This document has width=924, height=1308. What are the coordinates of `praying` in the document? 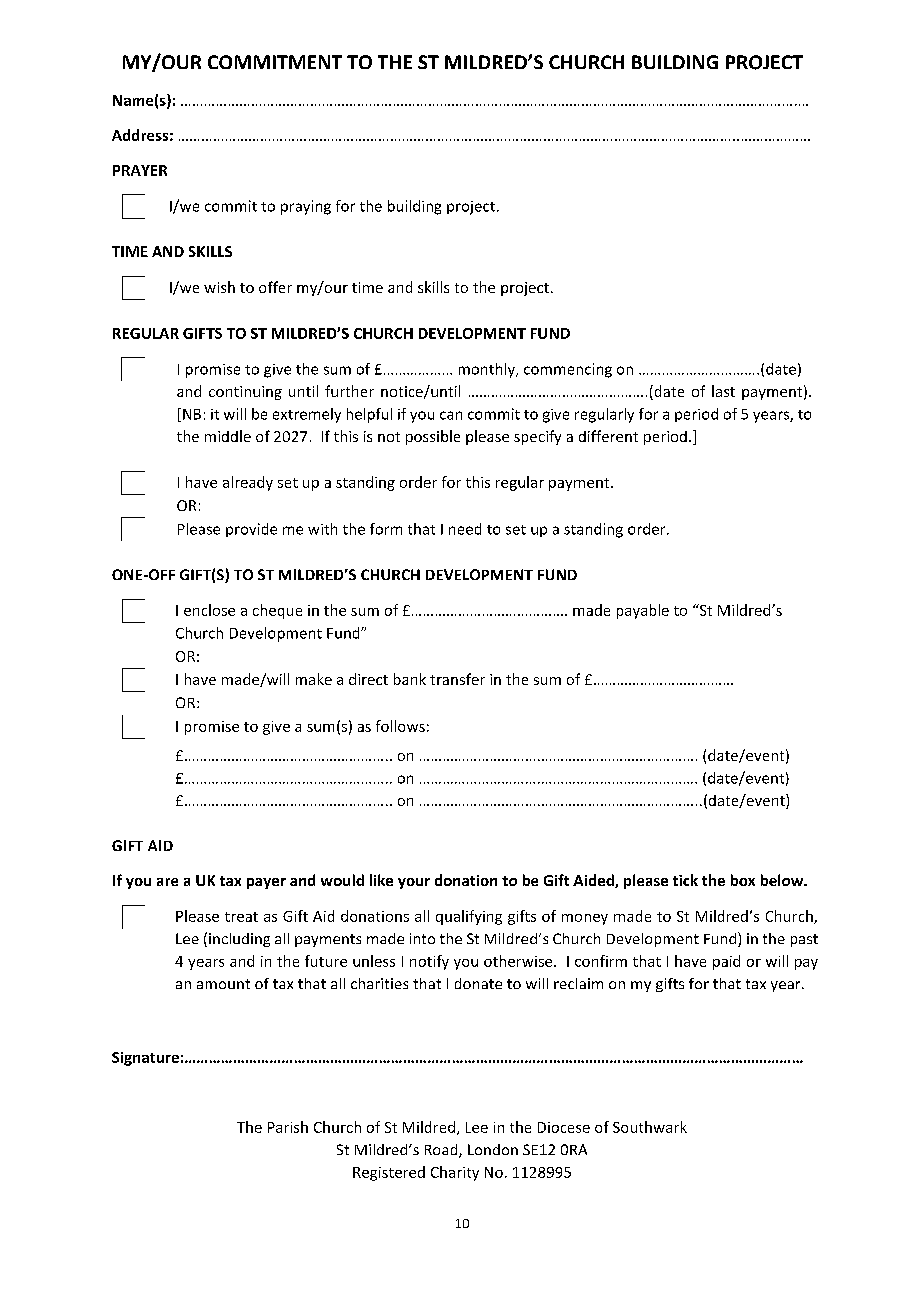 It's located at (306, 207).
